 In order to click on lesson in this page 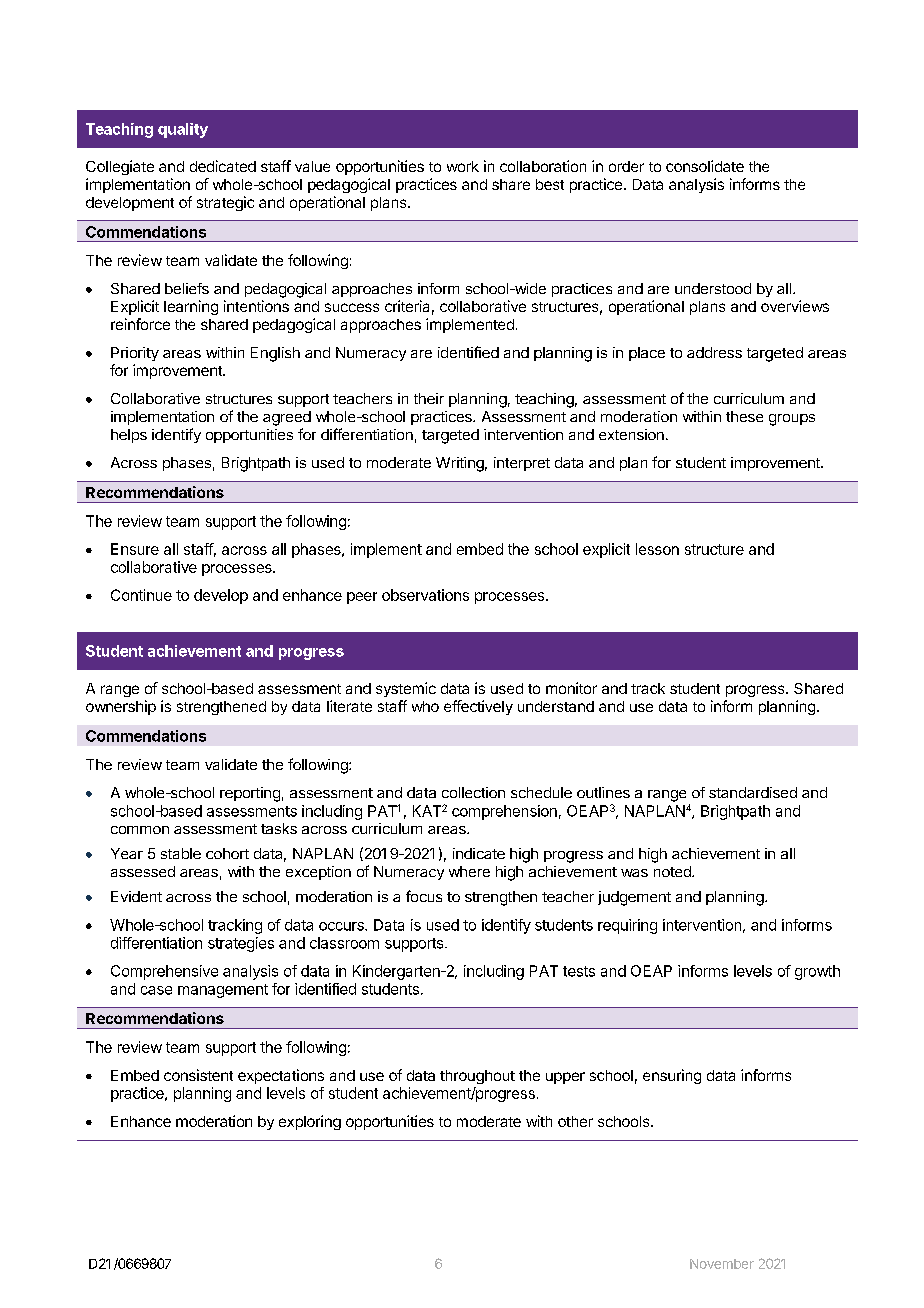, I will do `click(657, 549)`.
